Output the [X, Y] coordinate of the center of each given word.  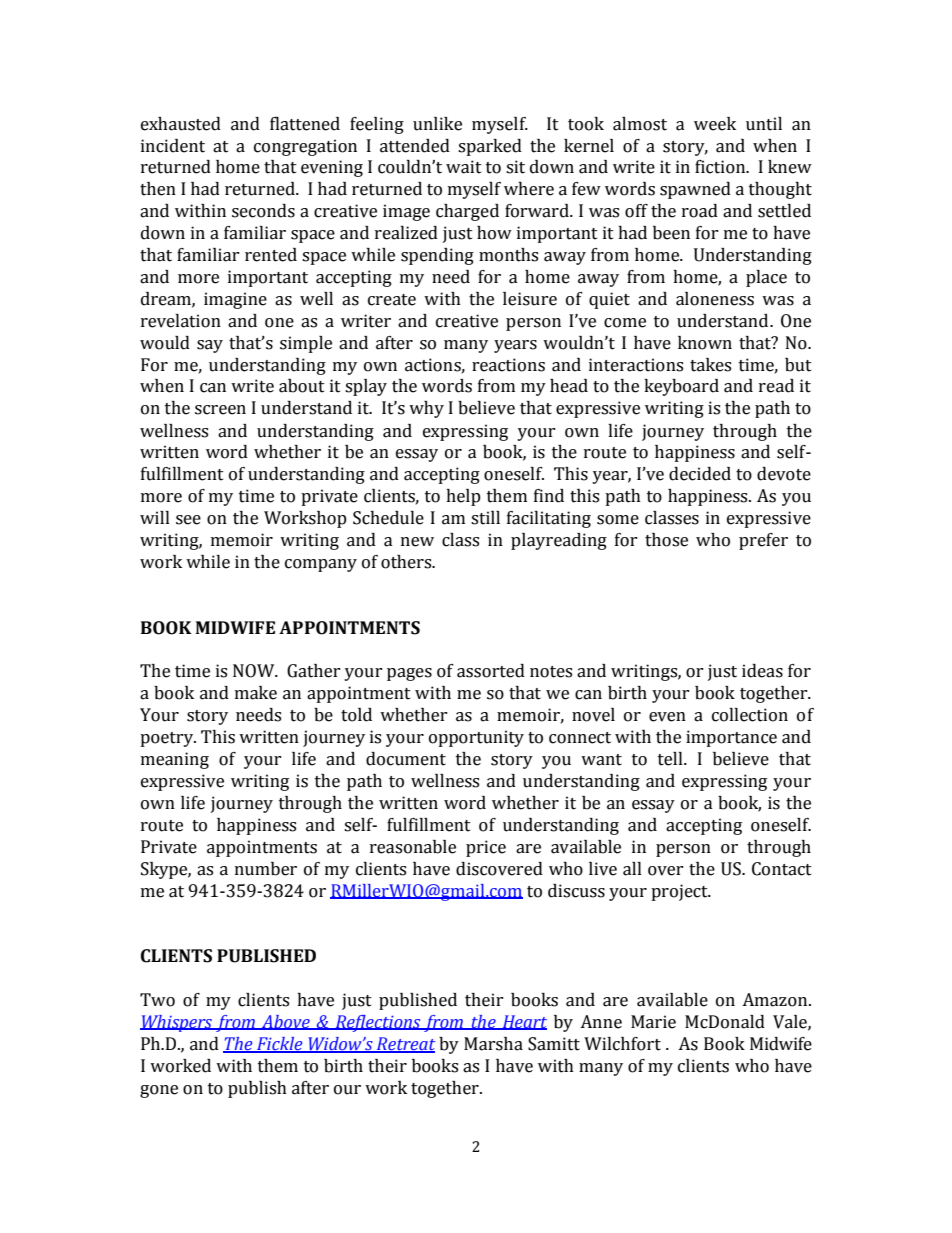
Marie [653, 1022]
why [426, 409]
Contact [782, 869]
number [266, 869]
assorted [491, 671]
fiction [721, 167]
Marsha [493, 1044]
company [321, 565]
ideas [762, 671]
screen [220, 410]
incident [173, 146]
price [486, 848]
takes [710, 365]
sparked [490, 147]
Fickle [280, 1044]
